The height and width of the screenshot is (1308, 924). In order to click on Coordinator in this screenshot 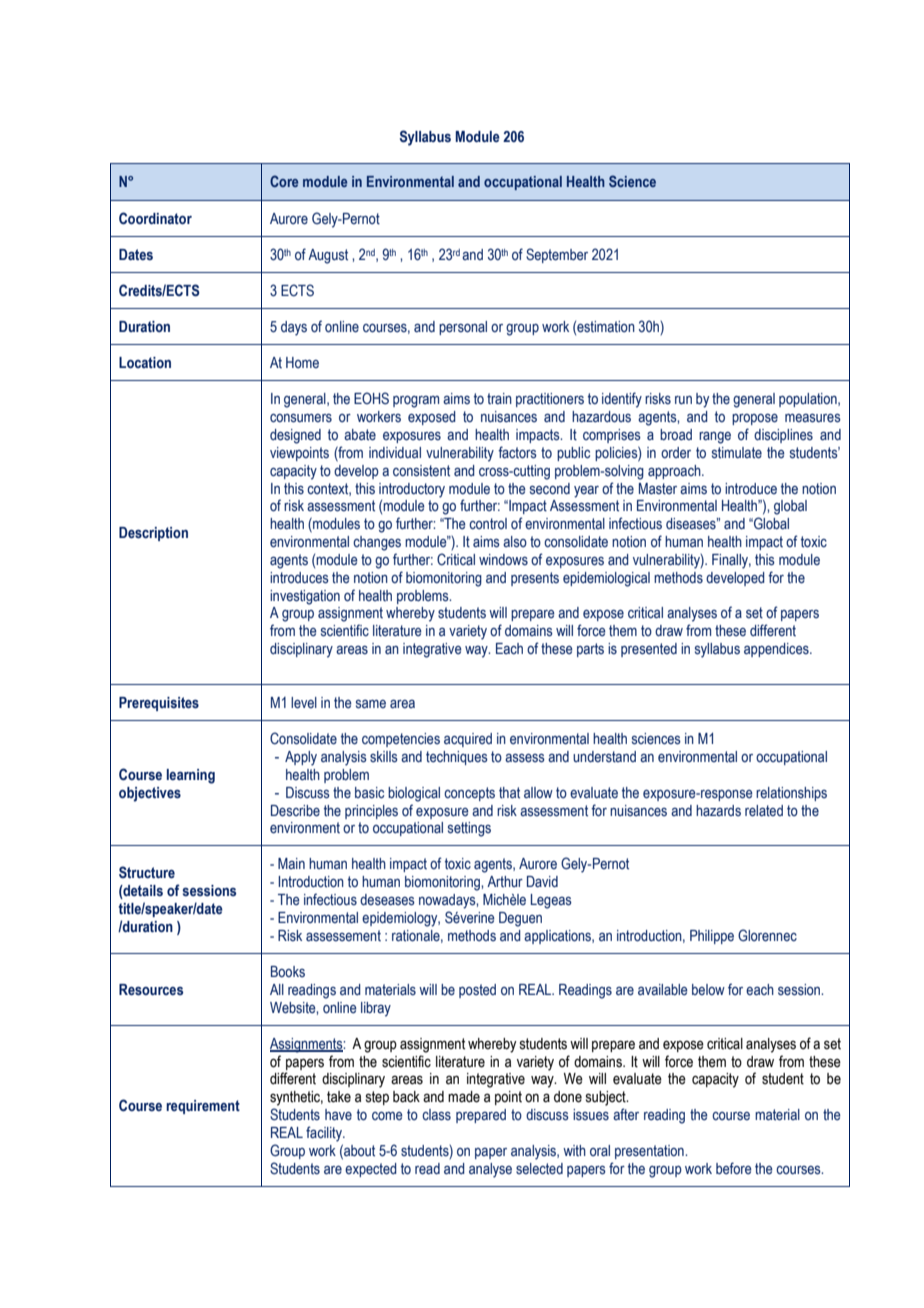, I will do `click(155, 218)`.
